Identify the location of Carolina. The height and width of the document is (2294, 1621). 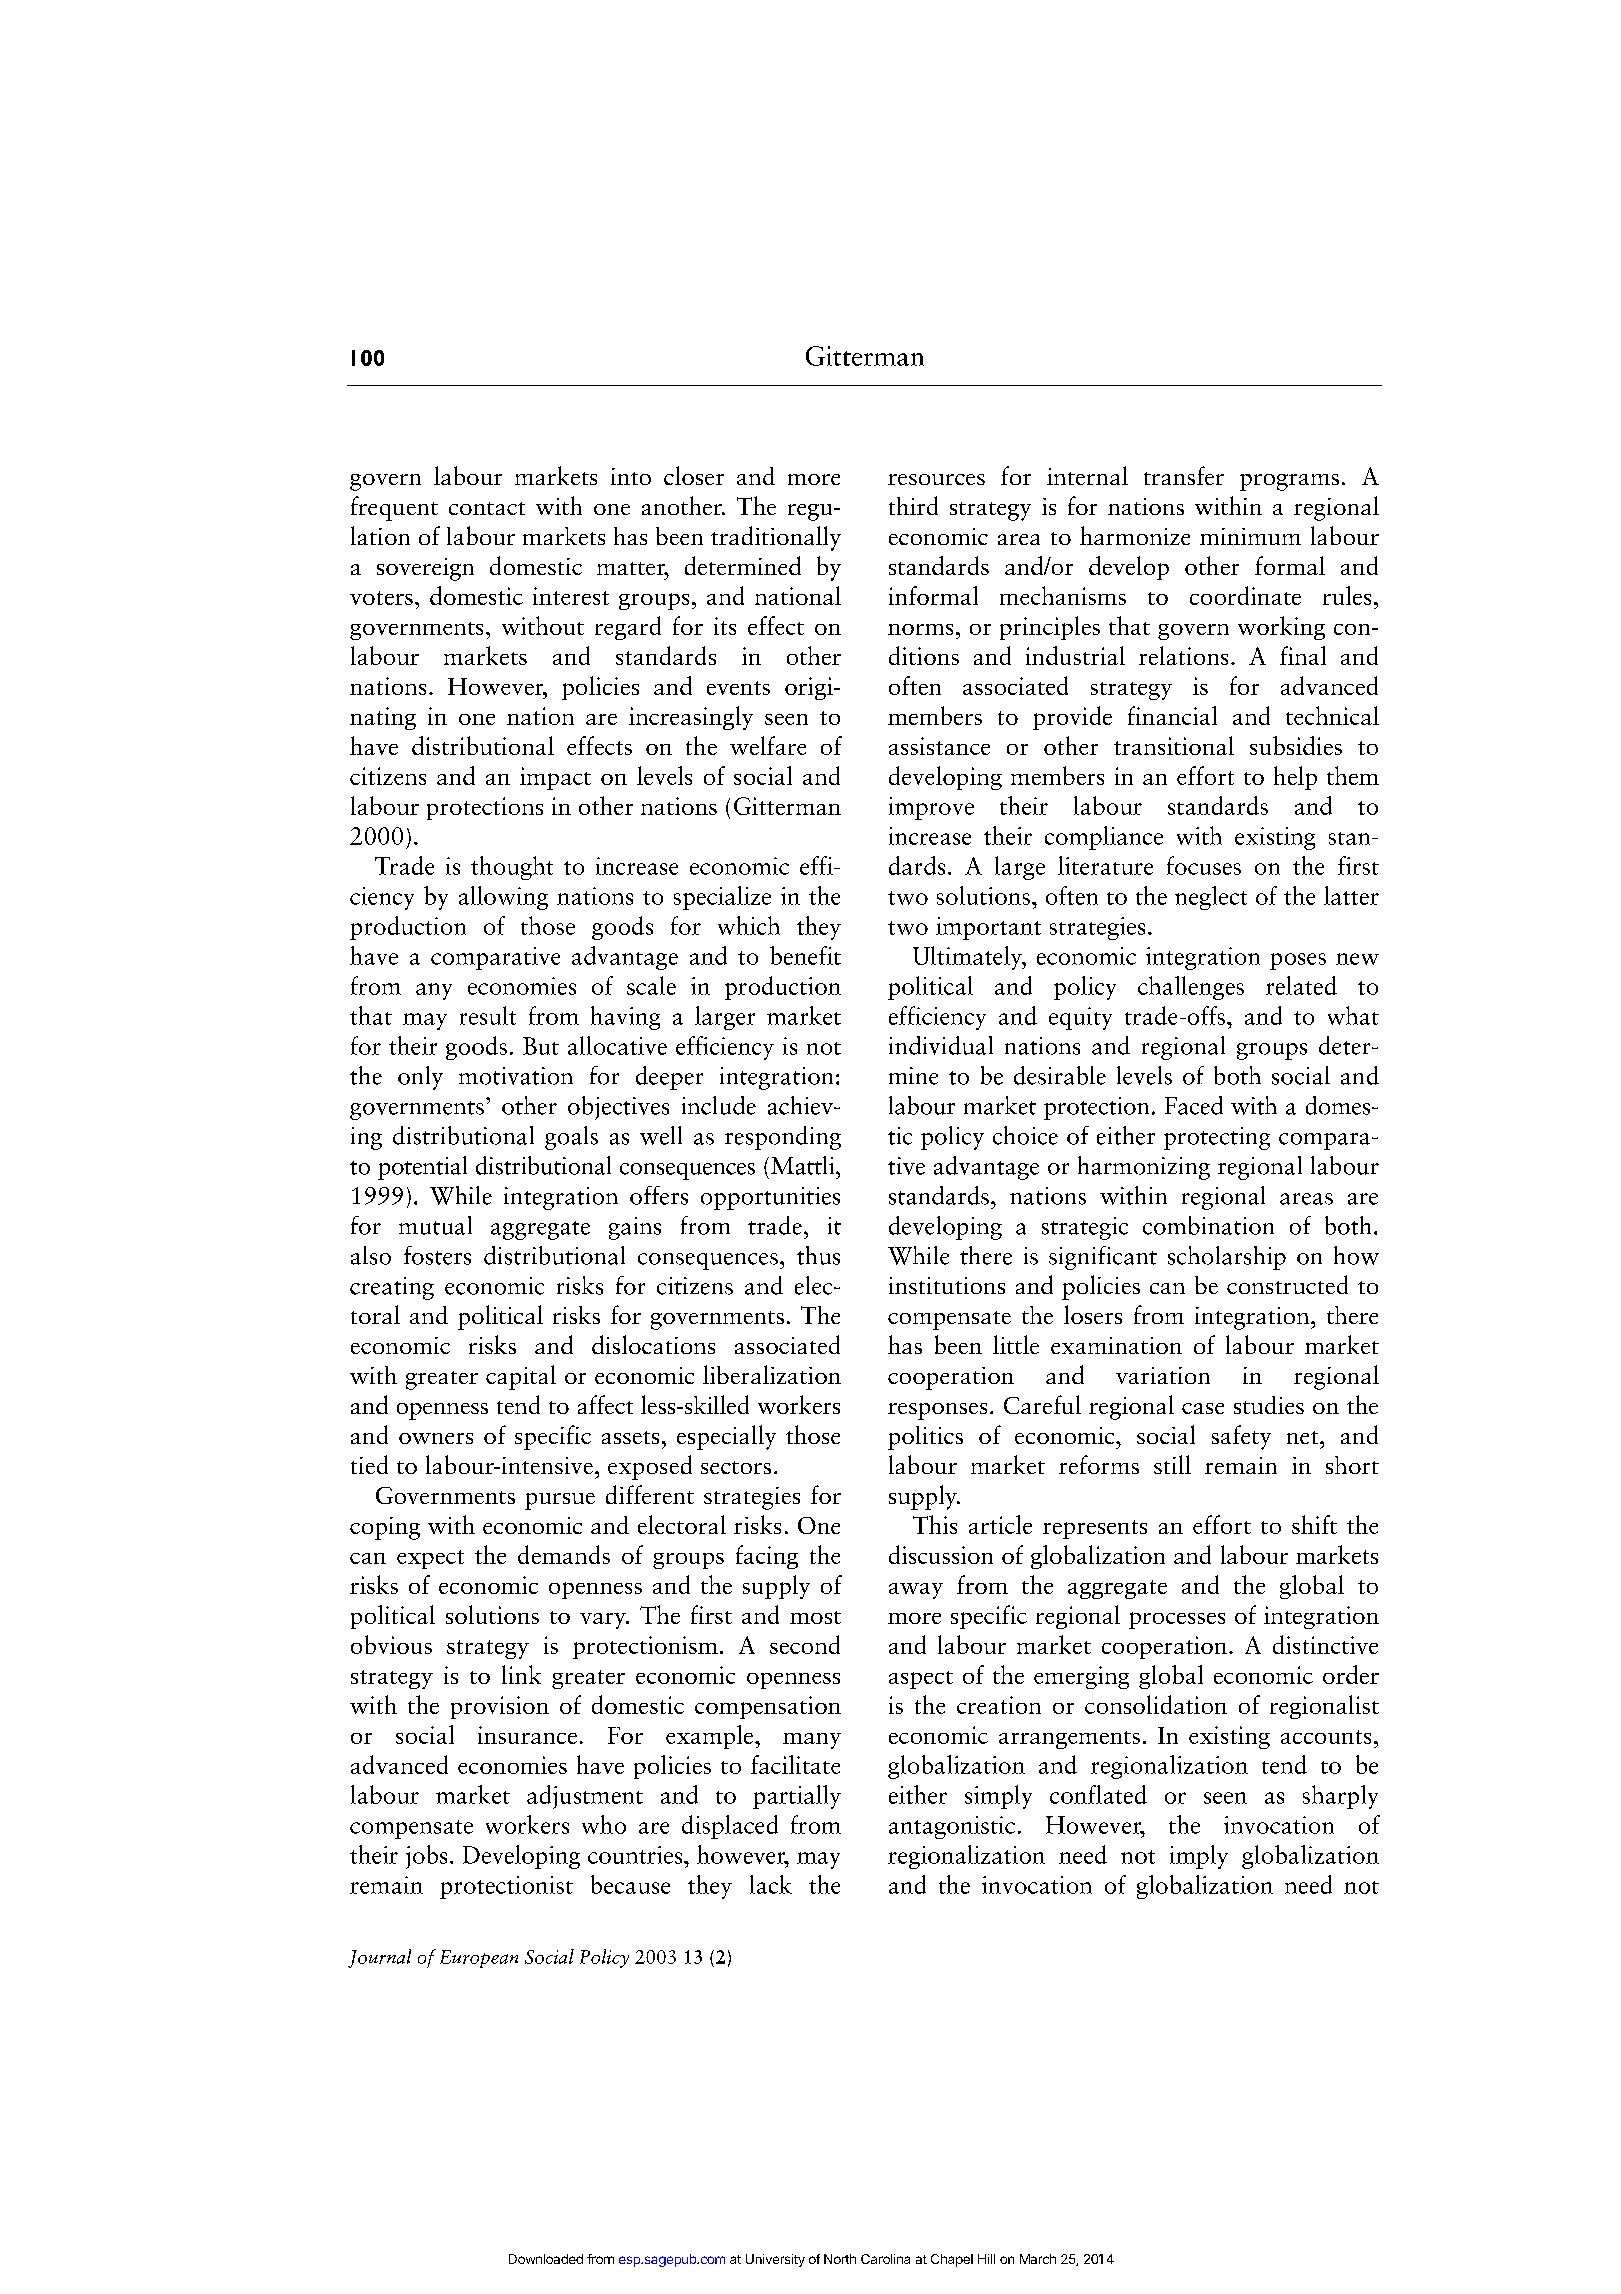
(885, 2259).
